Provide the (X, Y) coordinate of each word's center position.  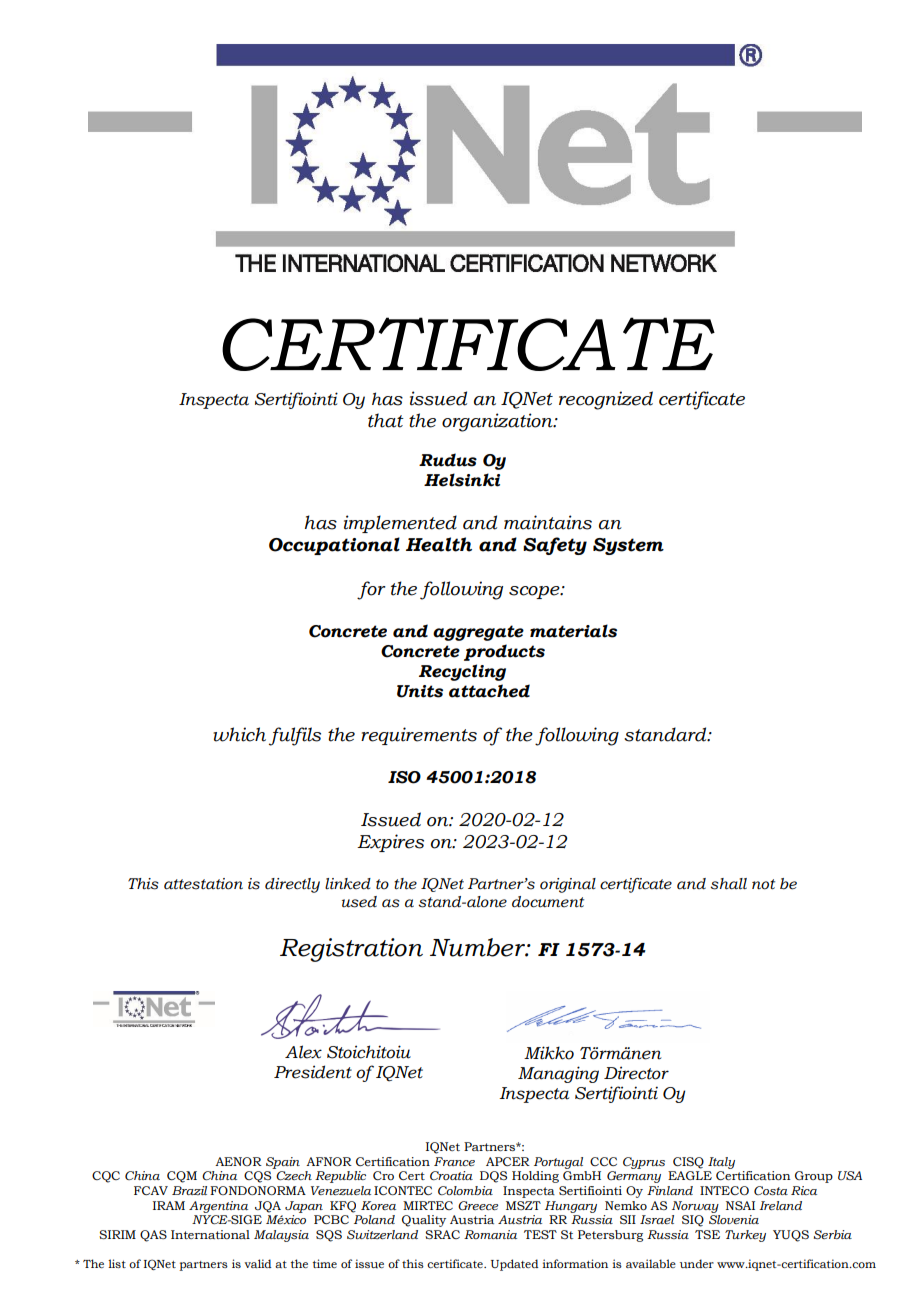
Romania (490, 1234)
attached (489, 691)
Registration (351, 950)
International (210, 1234)
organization (498, 422)
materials (573, 631)
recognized (606, 400)
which (239, 734)
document (548, 902)
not (763, 884)
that (386, 420)
